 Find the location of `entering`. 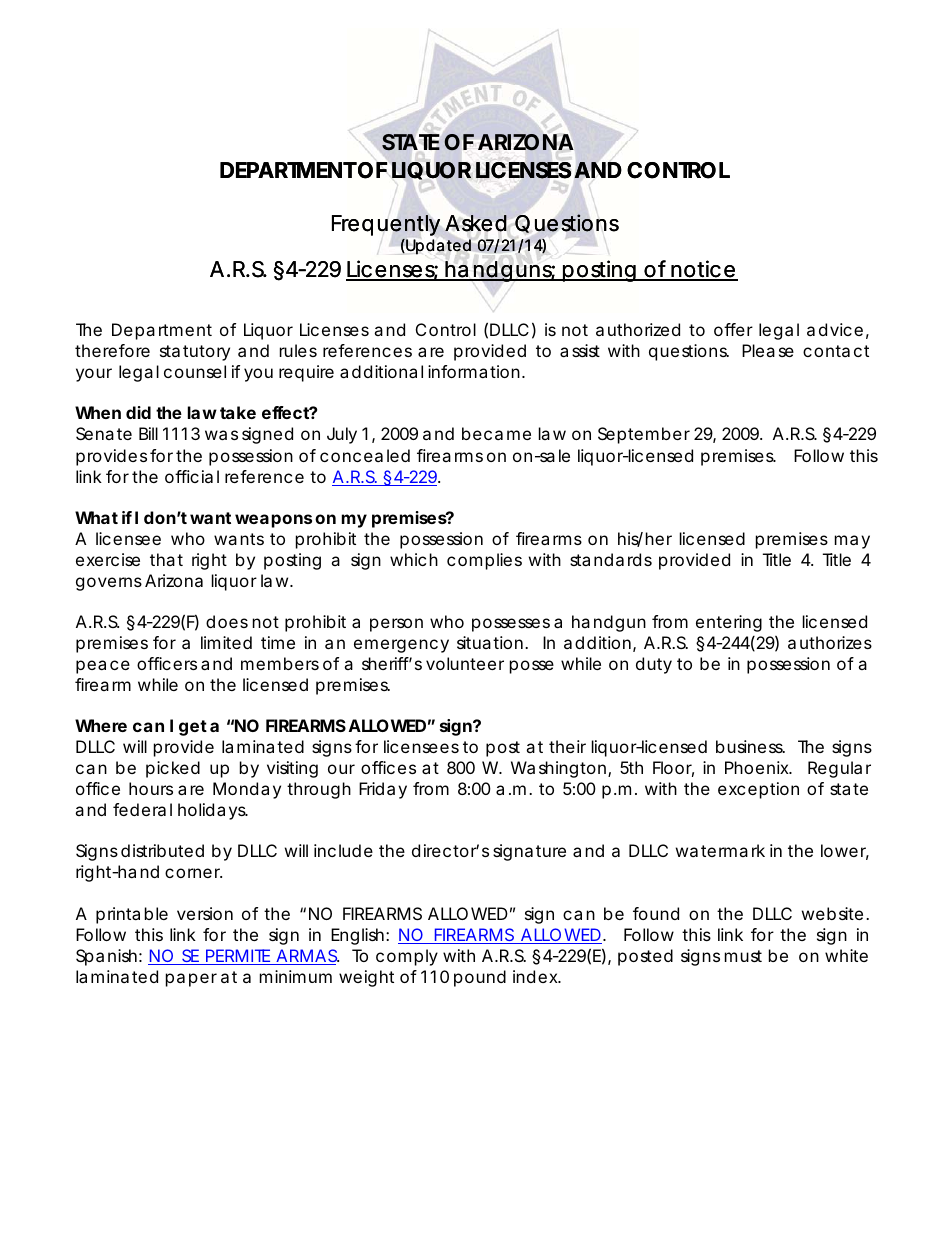

entering is located at coordinates (729, 623).
